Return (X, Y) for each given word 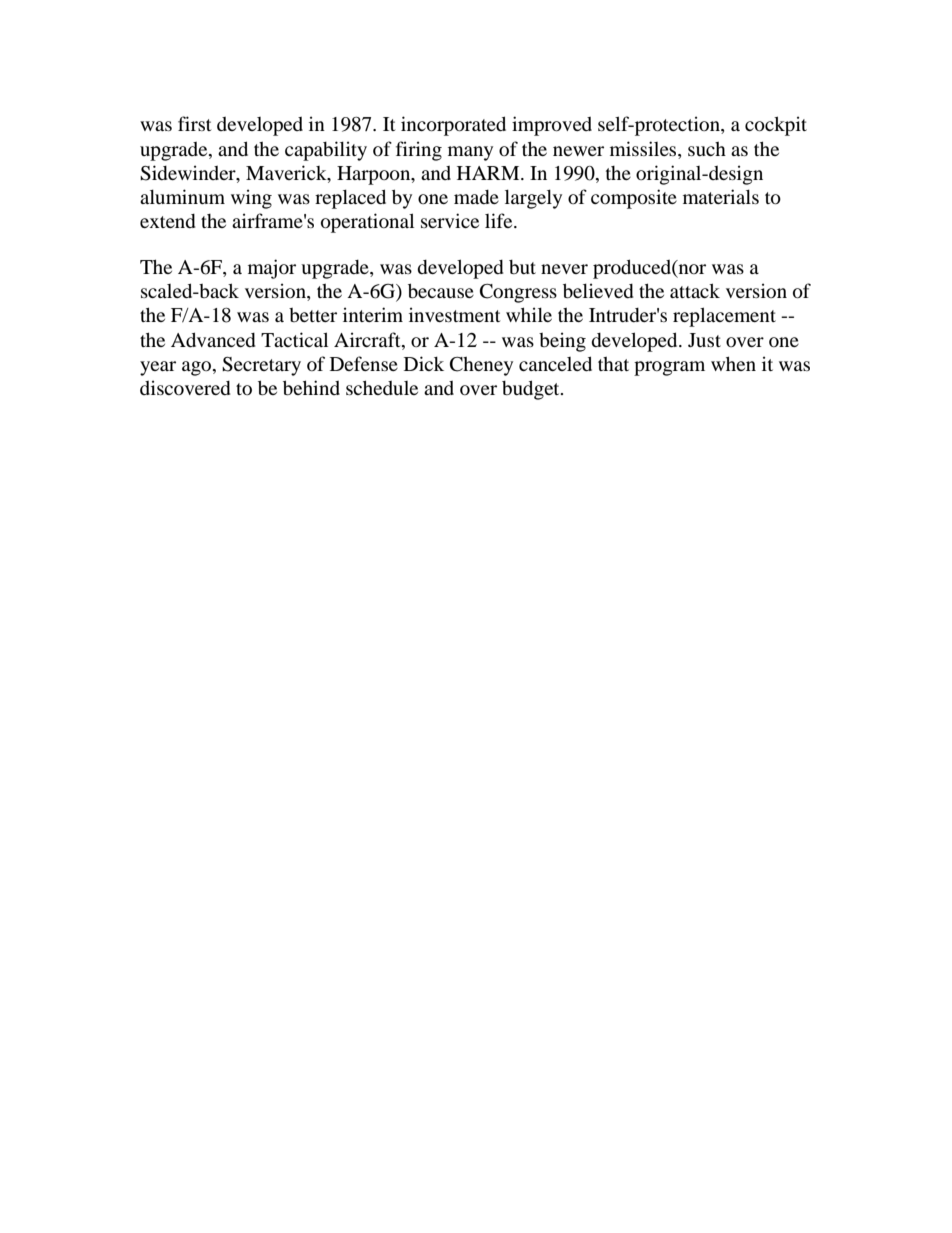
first (195, 123)
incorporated (453, 126)
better (313, 315)
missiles (644, 148)
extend (168, 221)
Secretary (261, 366)
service (450, 220)
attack (695, 290)
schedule (382, 387)
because (441, 290)
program (669, 368)
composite (634, 199)
